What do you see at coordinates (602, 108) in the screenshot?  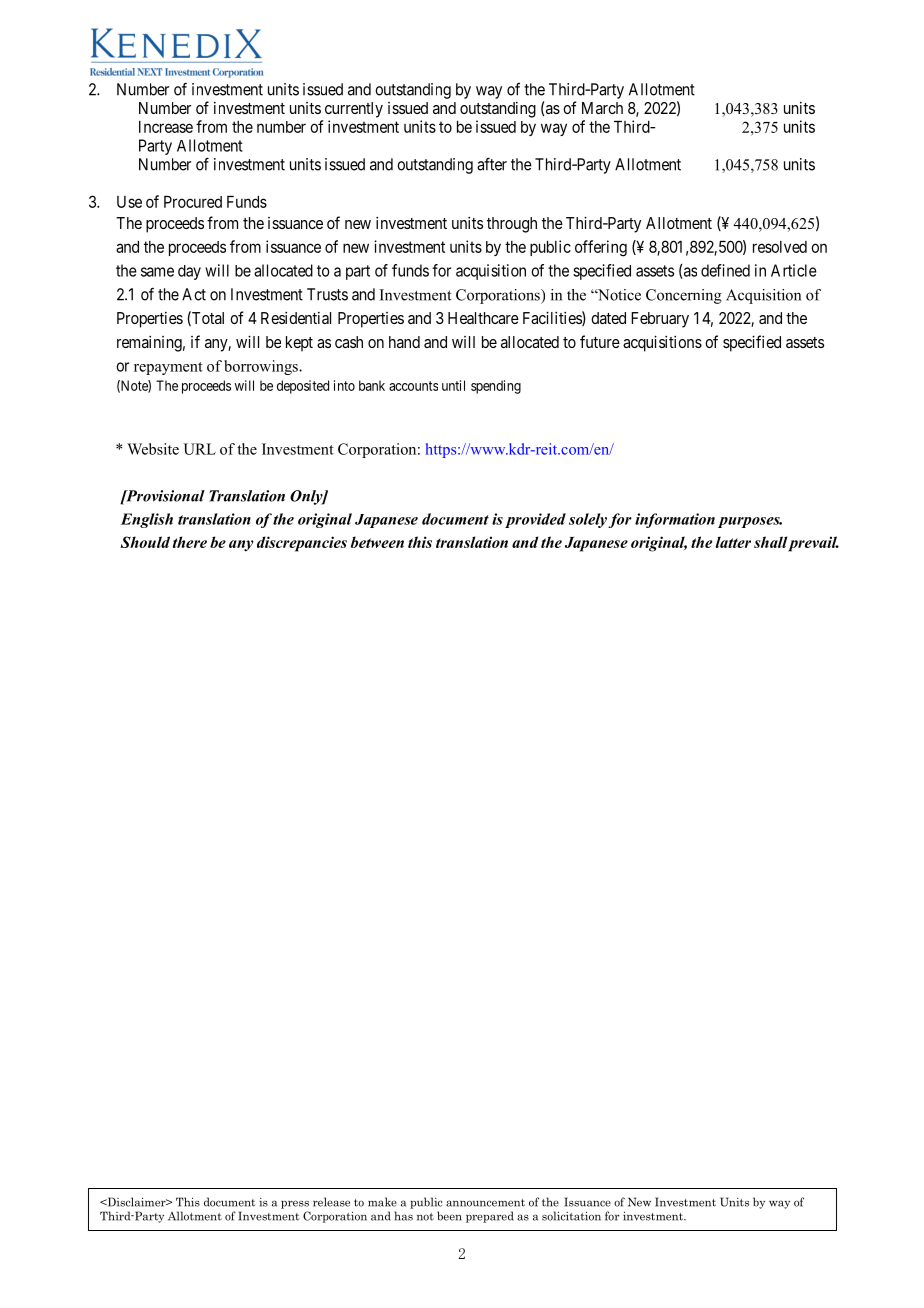 I see `March` at bounding box center [602, 108].
